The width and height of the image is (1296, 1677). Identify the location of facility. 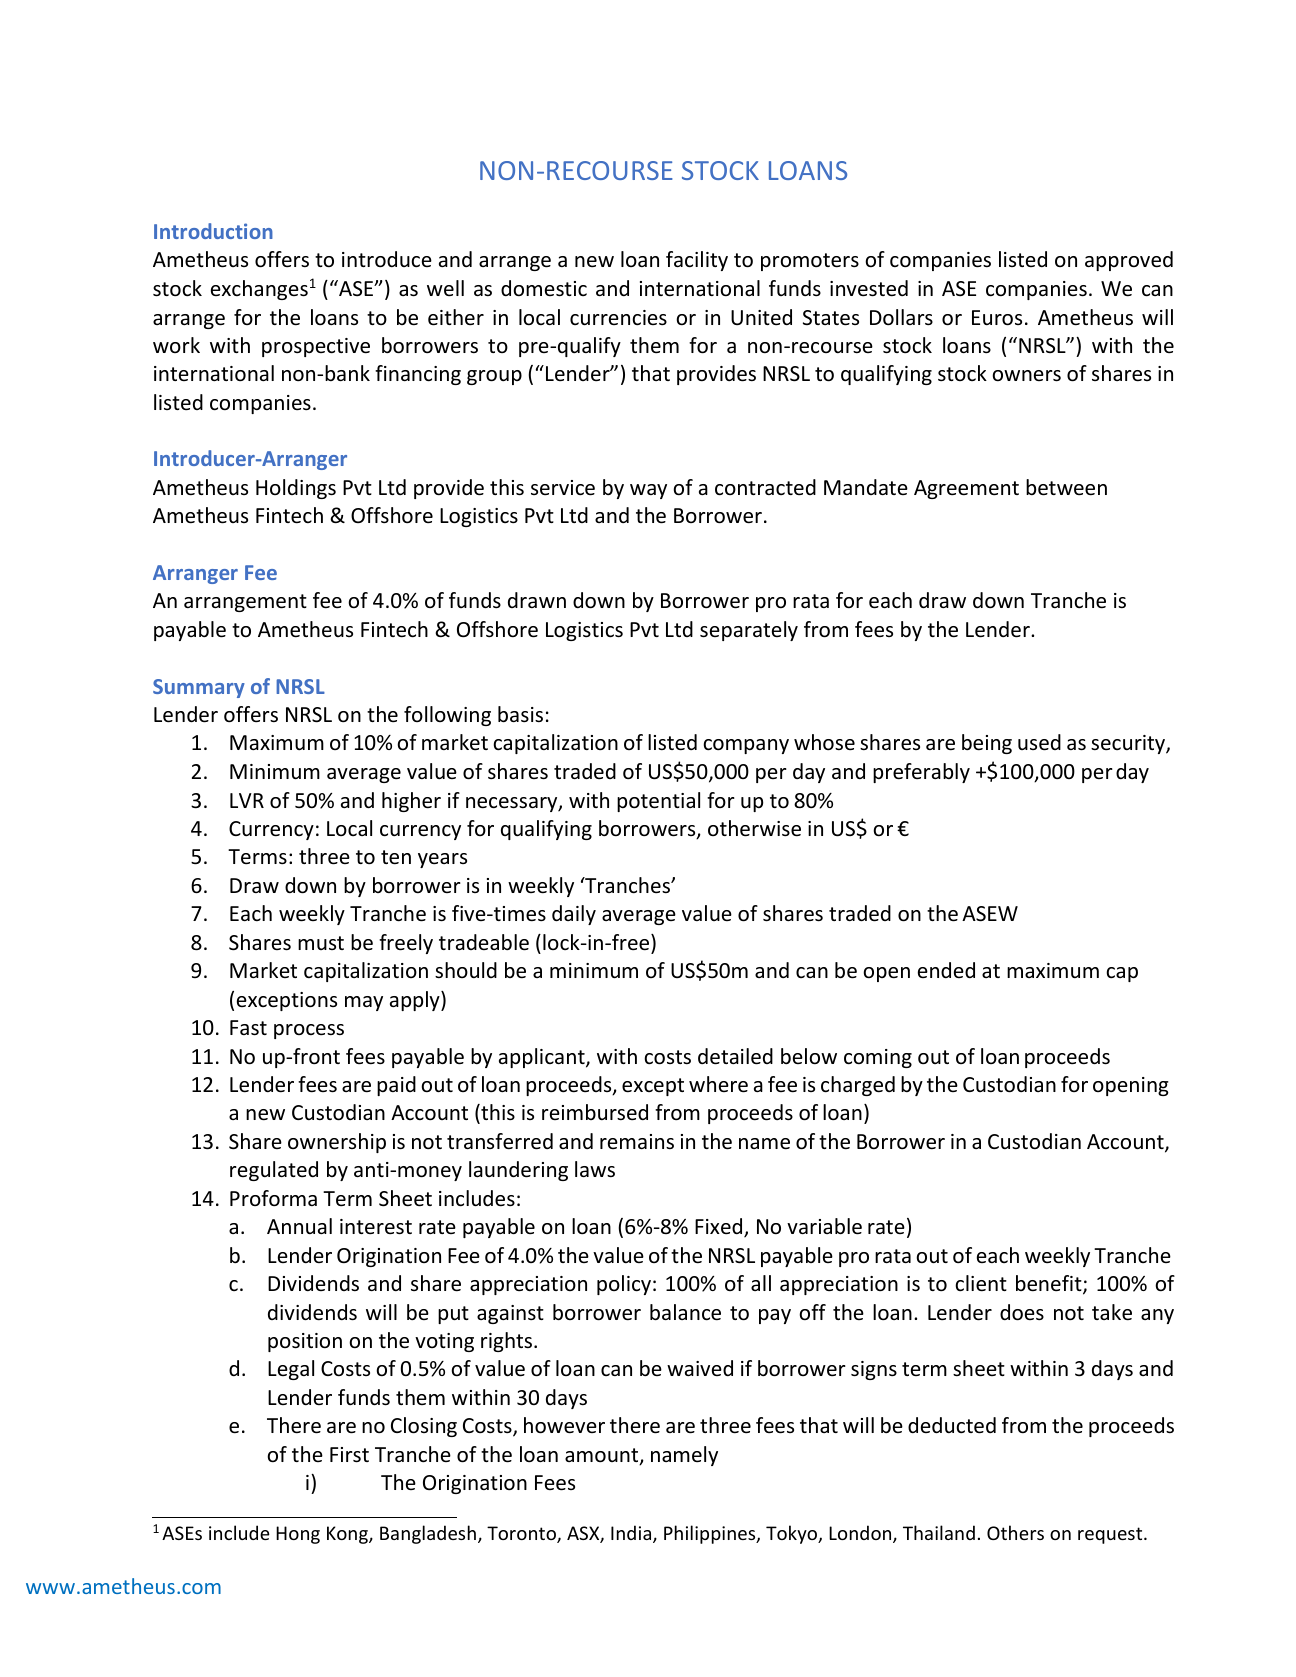
(697, 261).
